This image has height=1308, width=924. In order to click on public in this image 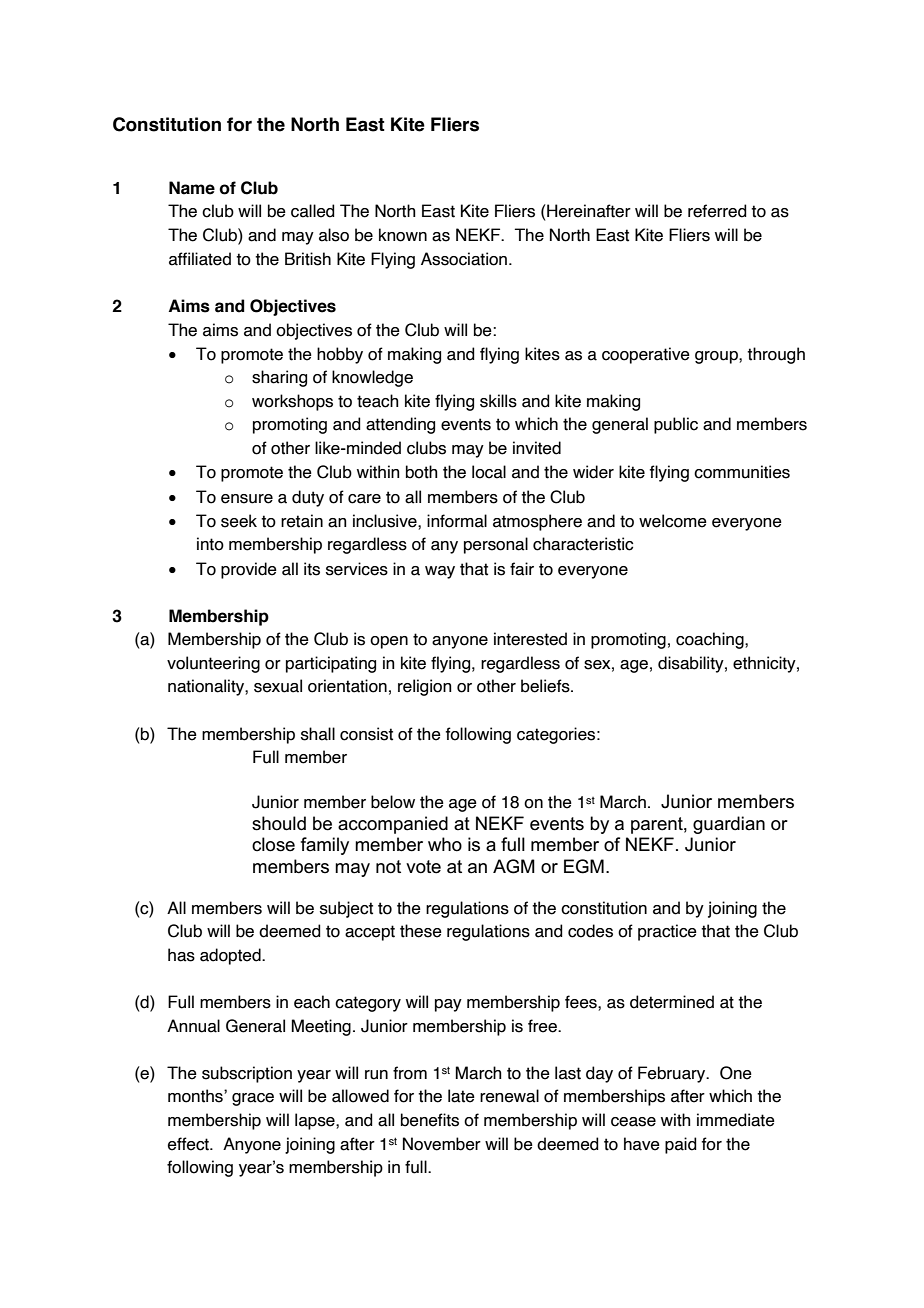, I will do `click(676, 425)`.
